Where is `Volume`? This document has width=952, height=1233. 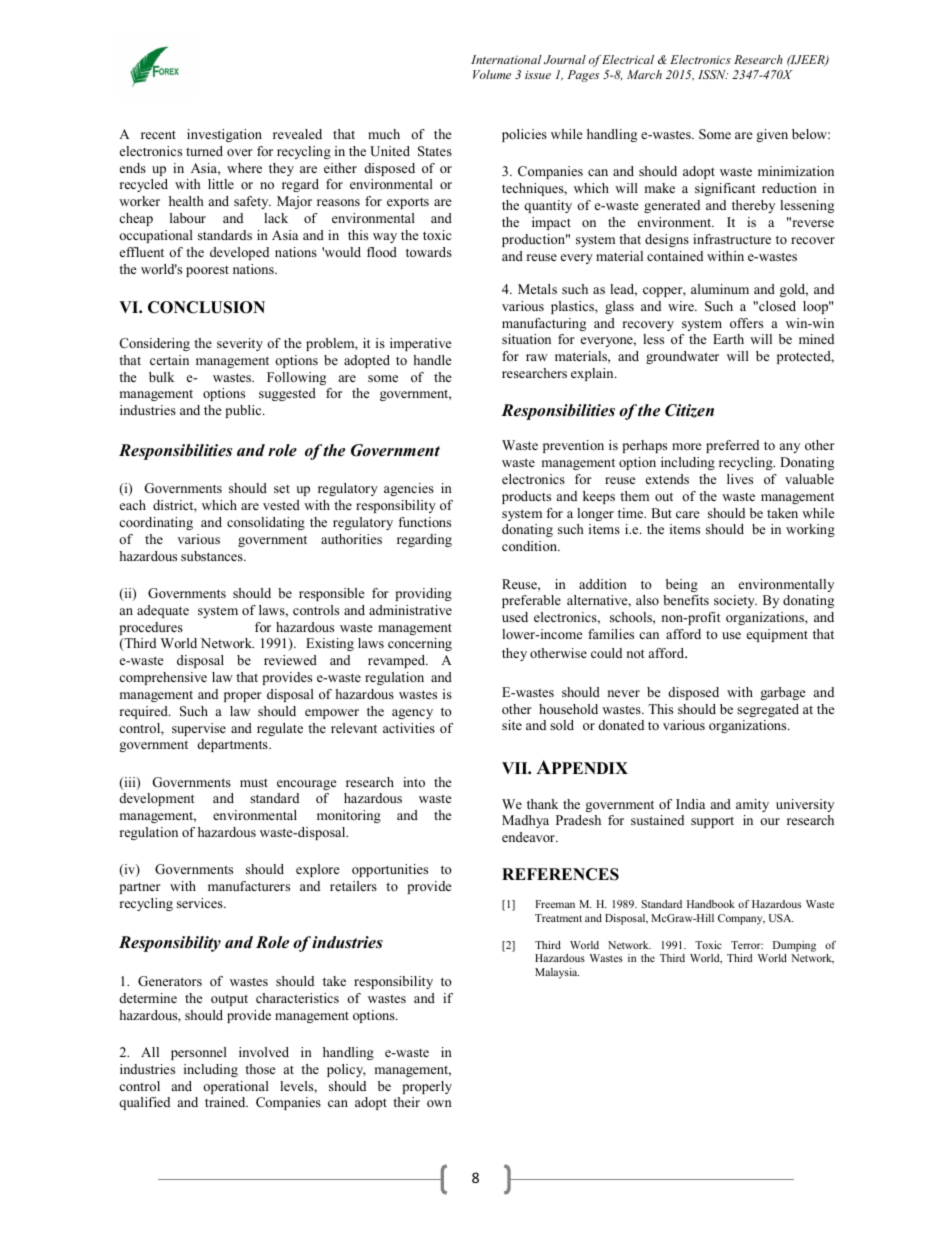 Volume is located at coordinates (492, 74).
